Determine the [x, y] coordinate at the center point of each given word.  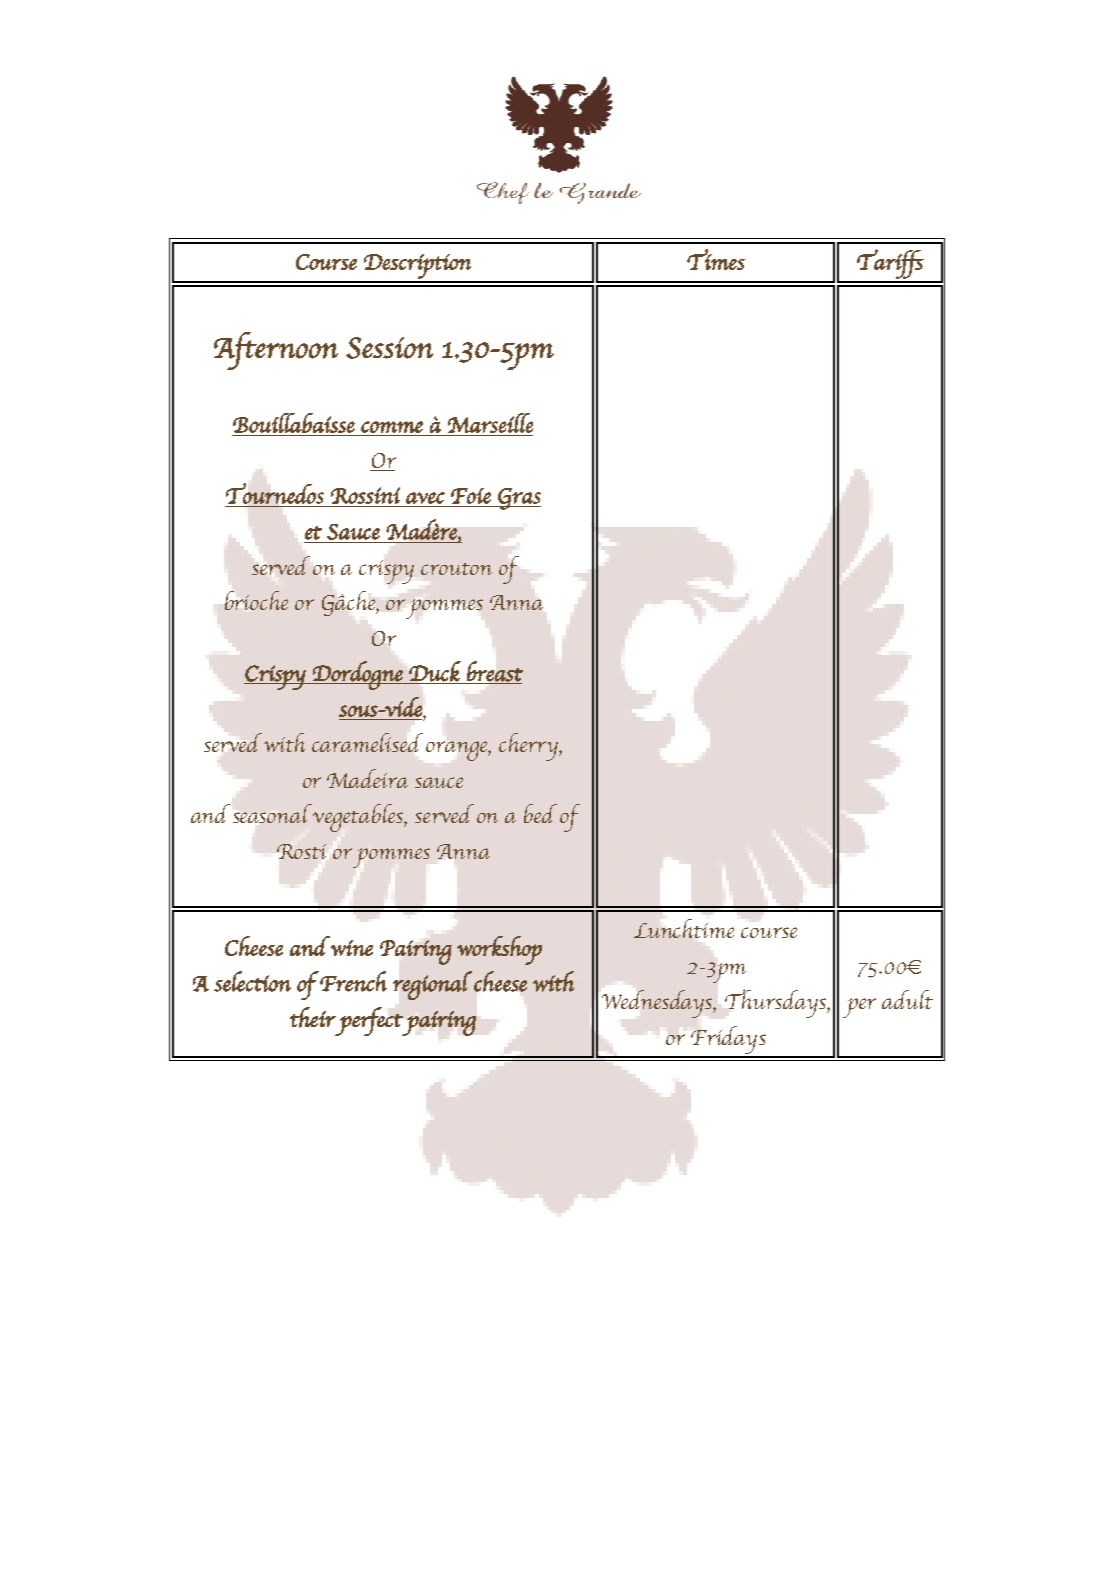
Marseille [490, 423]
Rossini [365, 495]
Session [389, 348]
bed [540, 813]
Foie [471, 496]
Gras [518, 499]
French [353, 981]
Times [716, 259]
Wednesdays [658, 1004]
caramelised [367, 742]
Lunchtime [684, 928]
